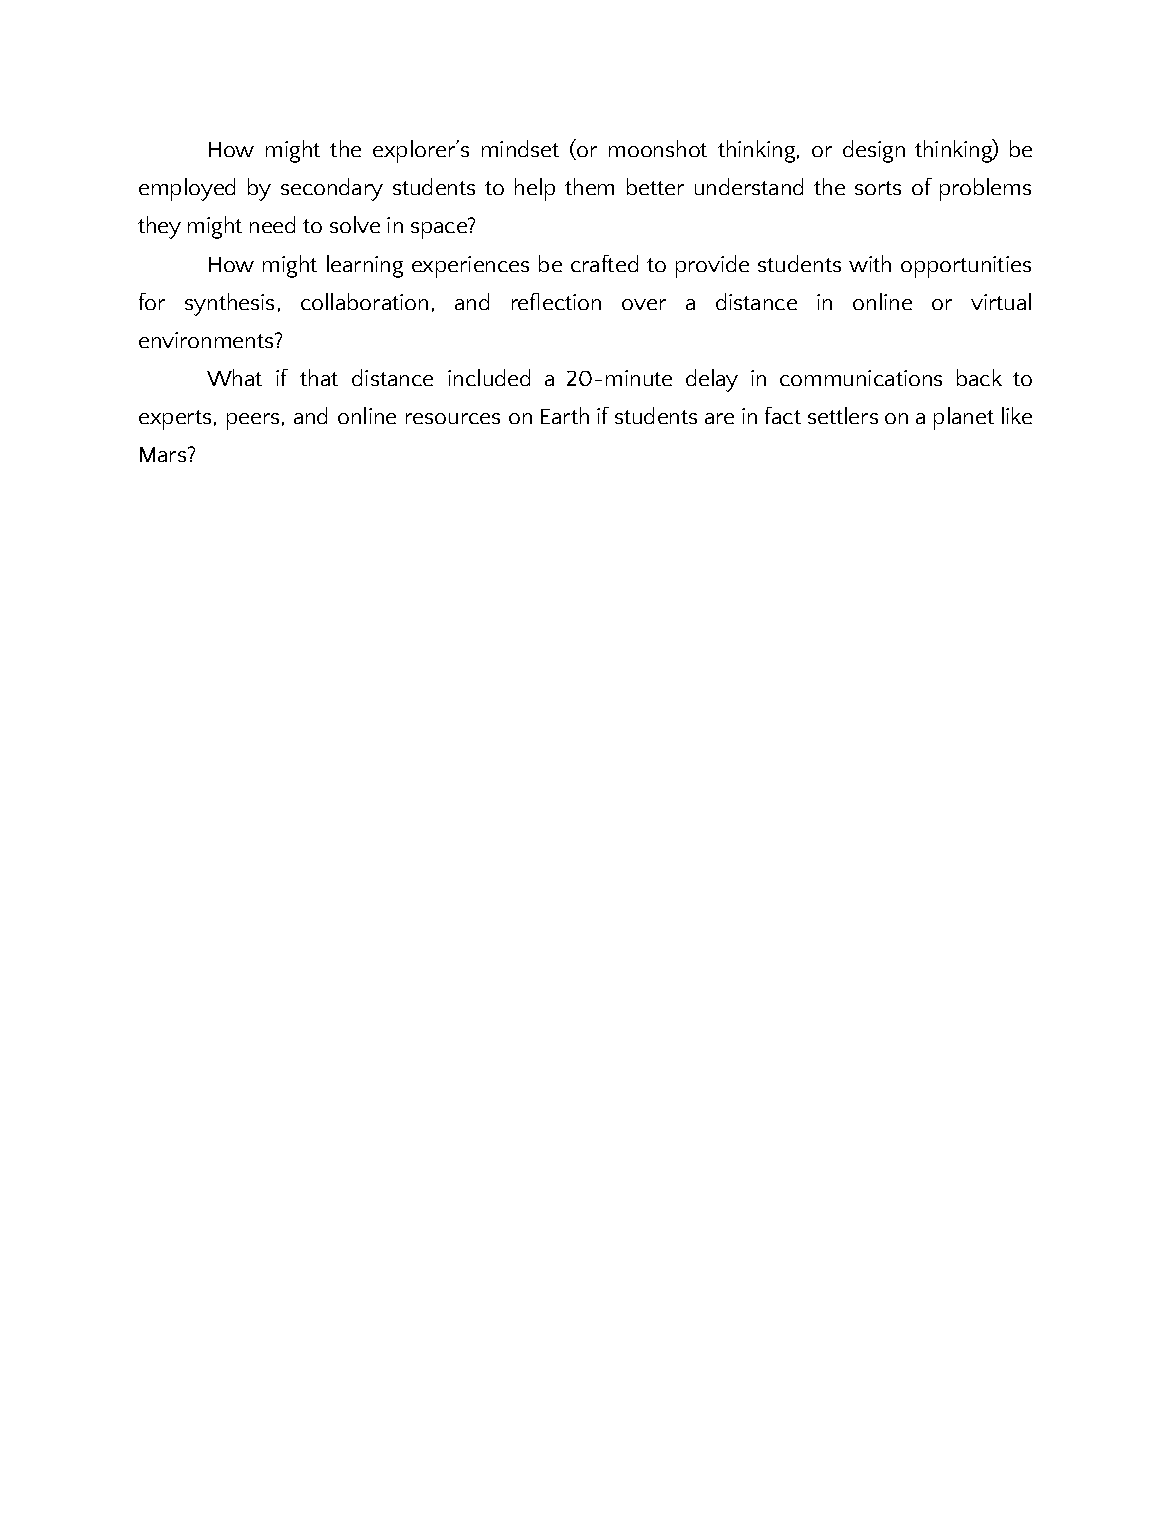 Image resolution: width=1171 pixels, height=1515 pixels. Describe the element at coordinates (187, 189) in the image. I see `employed` at that location.
